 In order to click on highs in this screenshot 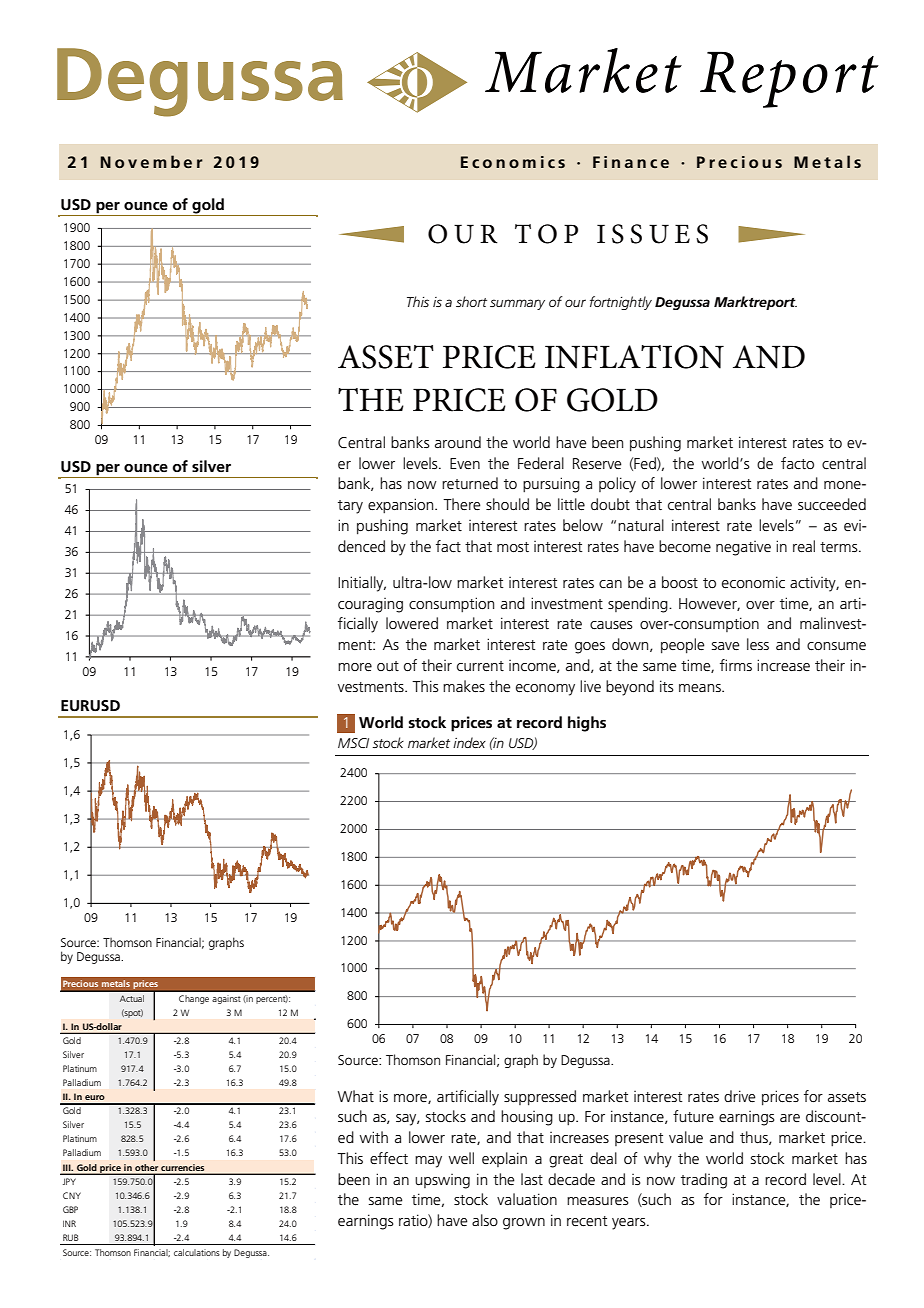, I will do `click(587, 724)`.
